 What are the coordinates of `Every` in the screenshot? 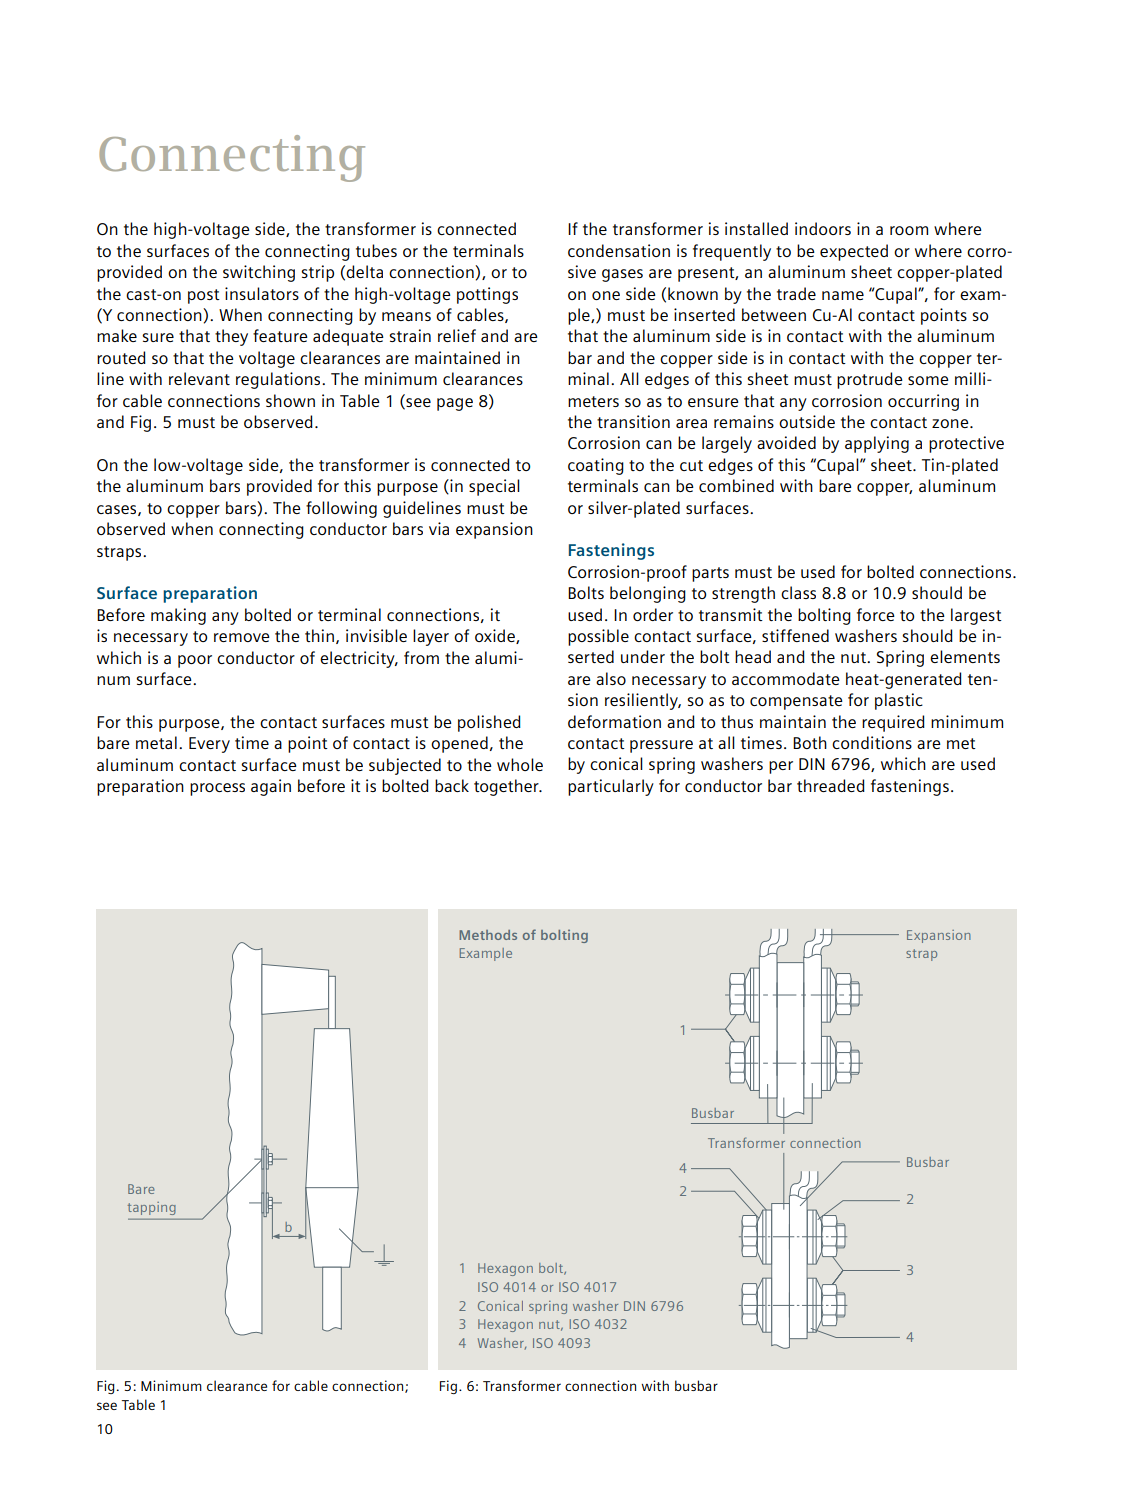 It's located at (209, 745).
